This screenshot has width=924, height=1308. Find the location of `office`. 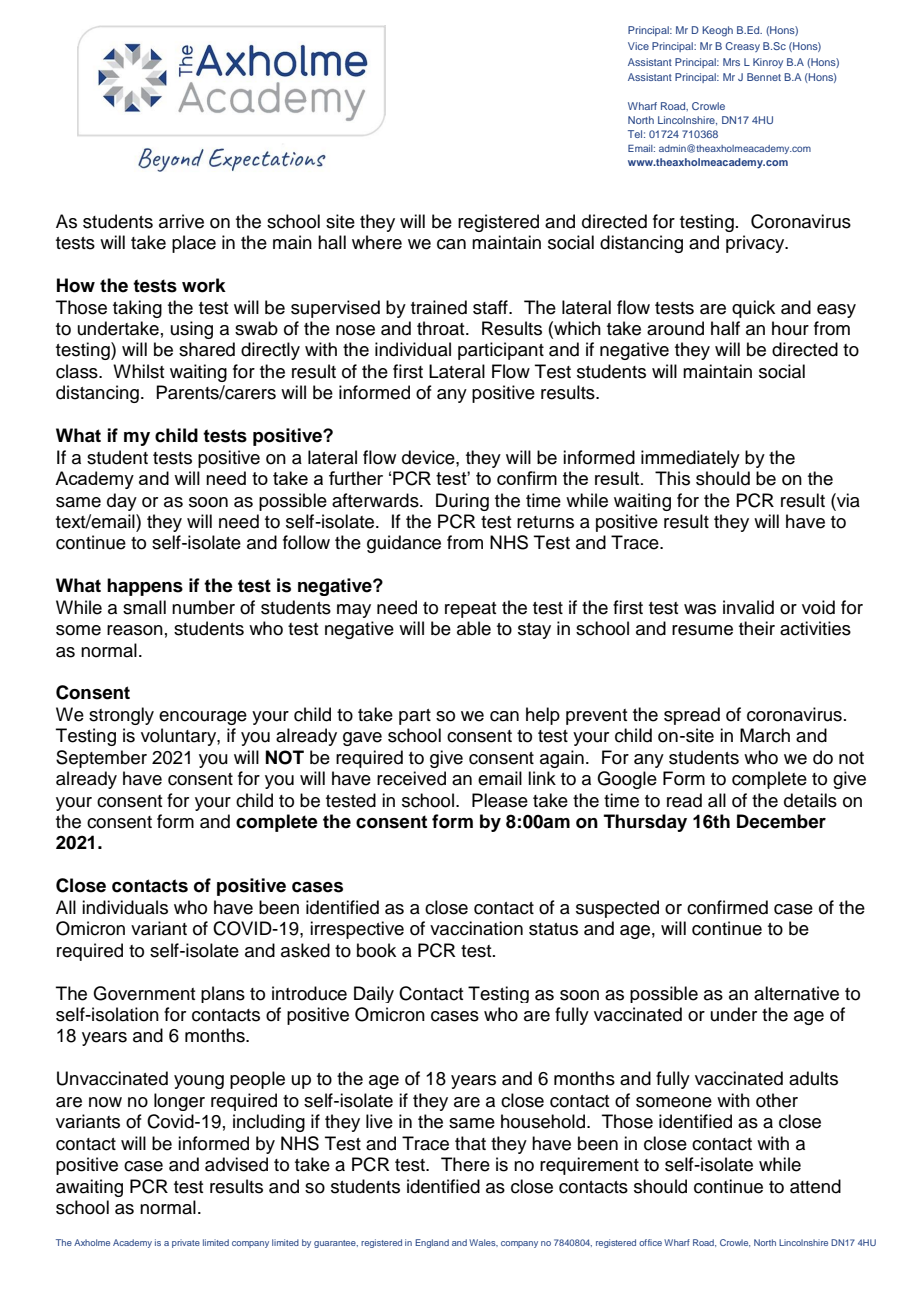

office is located at coordinates (650, 1242).
